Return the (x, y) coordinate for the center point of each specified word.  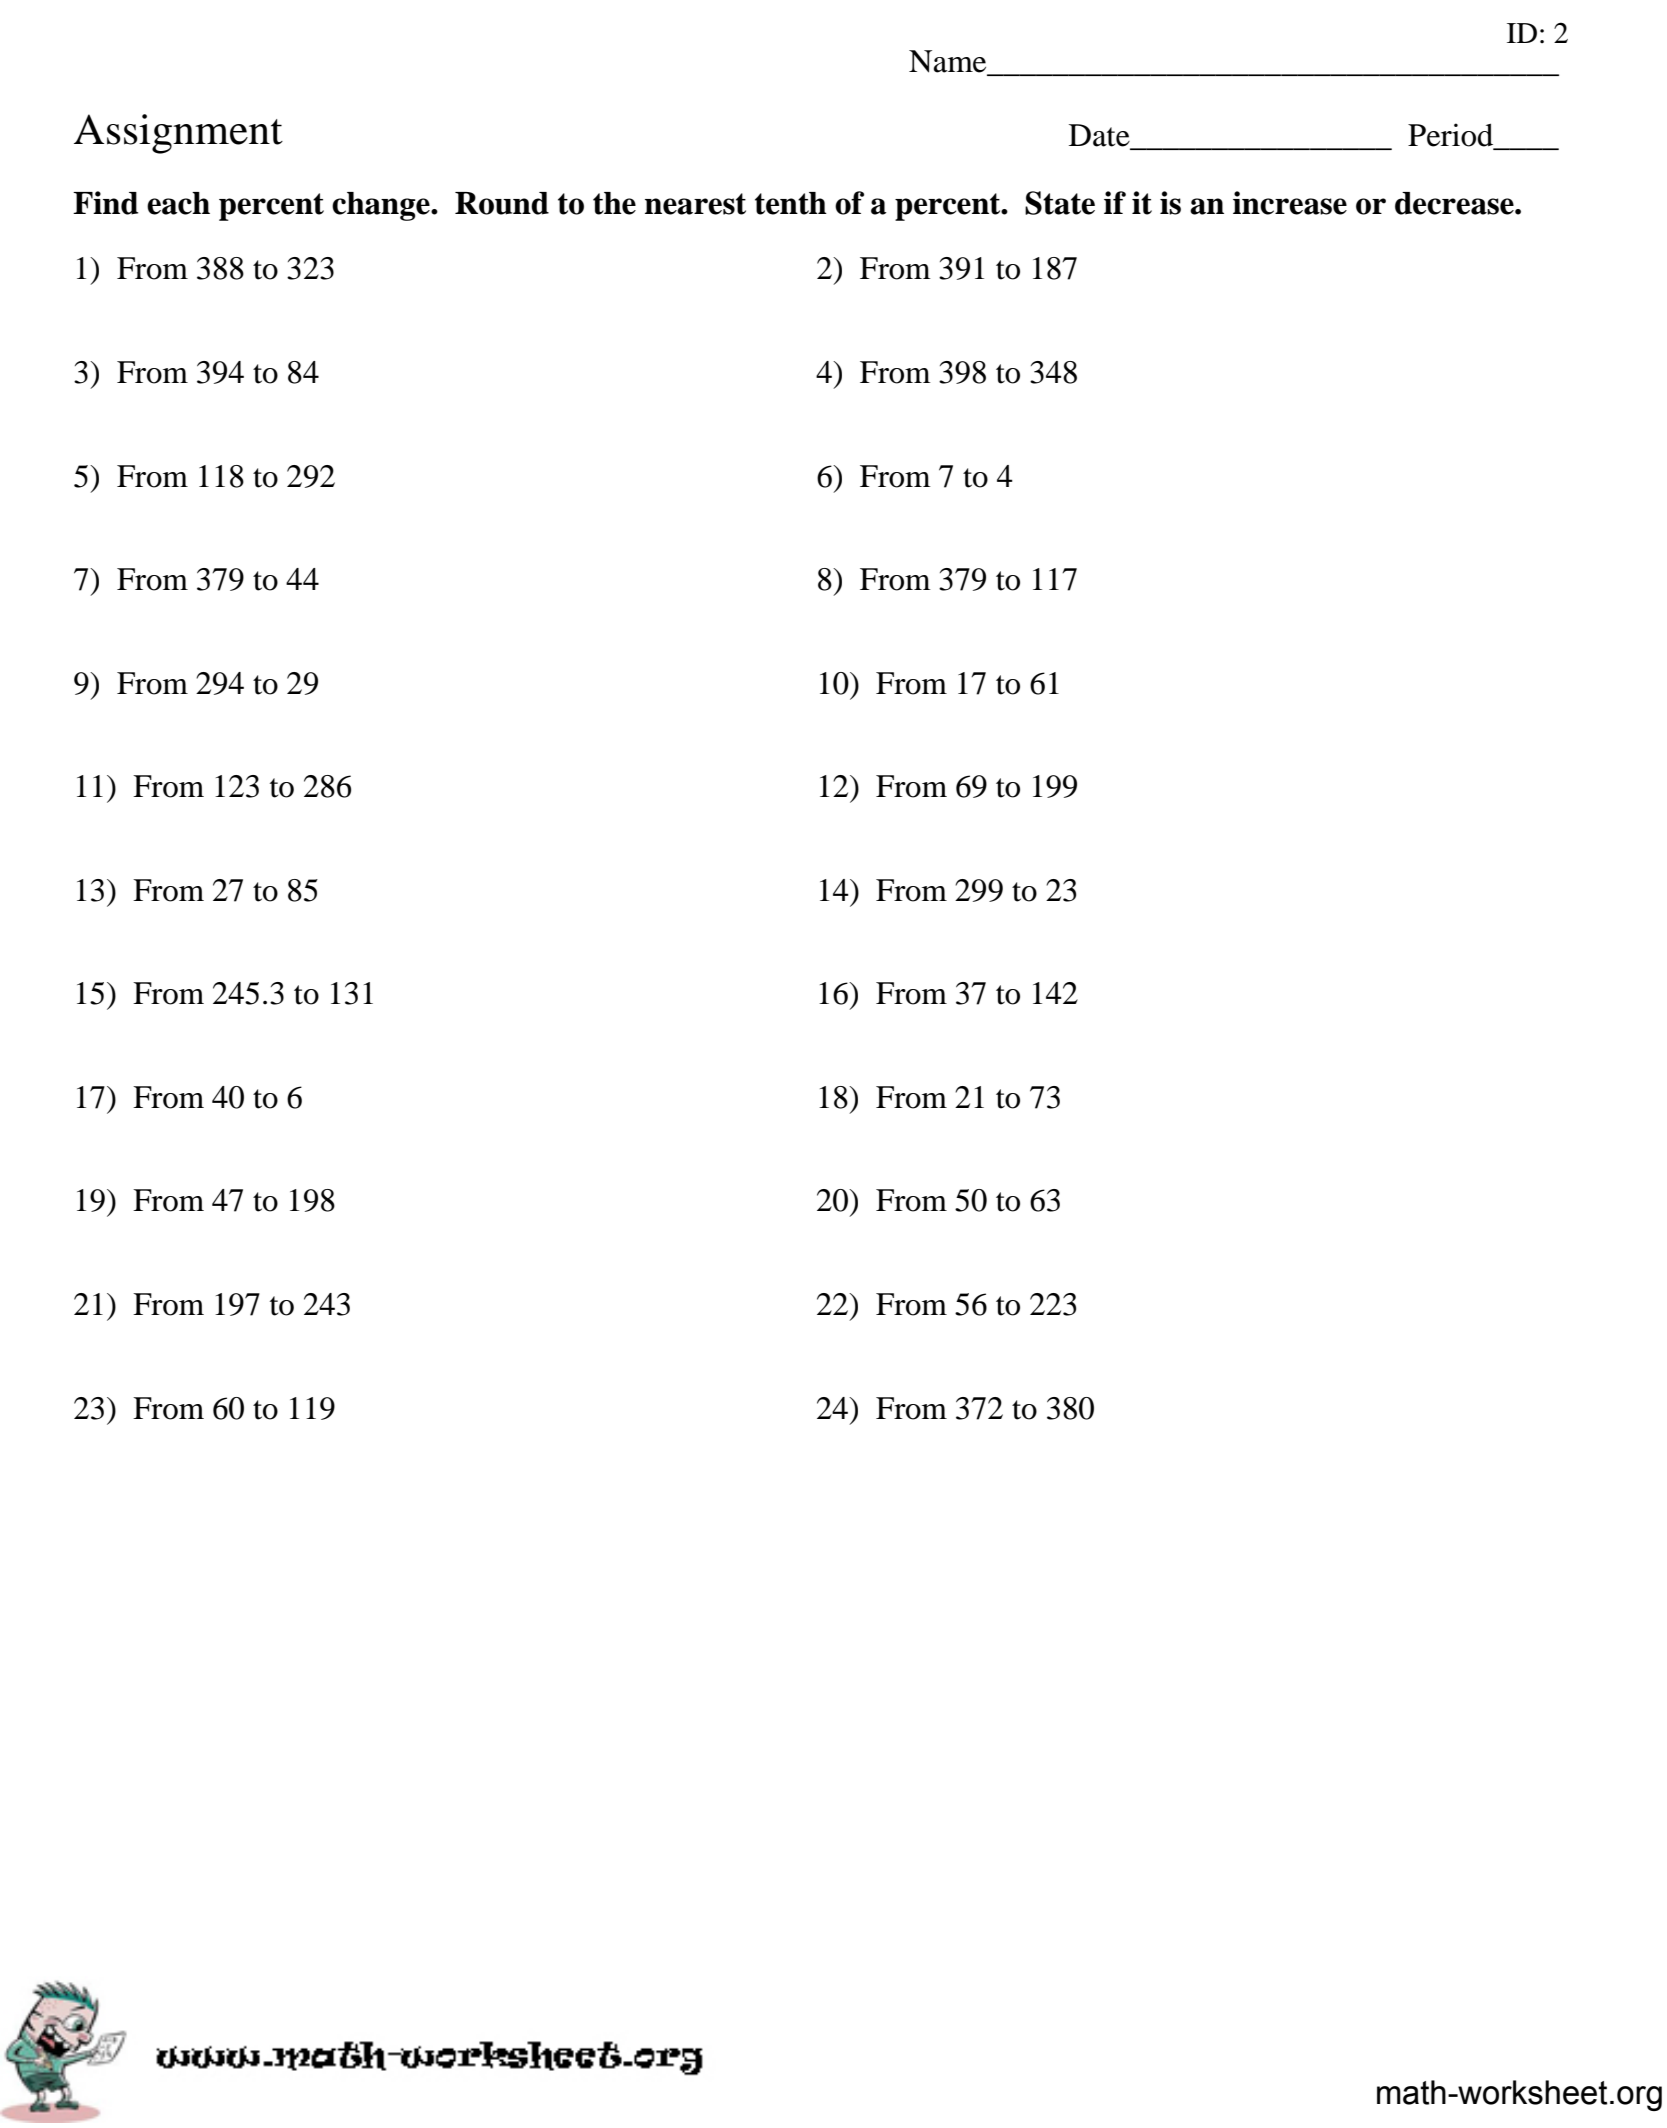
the (614, 203)
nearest (695, 204)
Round (502, 203)
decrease (1455, 203)
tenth (791, 203)
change (382, 206)
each (178, 203)
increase (1290, 203)
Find (105, 203)
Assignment (178, 134)
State (1060, 203)
